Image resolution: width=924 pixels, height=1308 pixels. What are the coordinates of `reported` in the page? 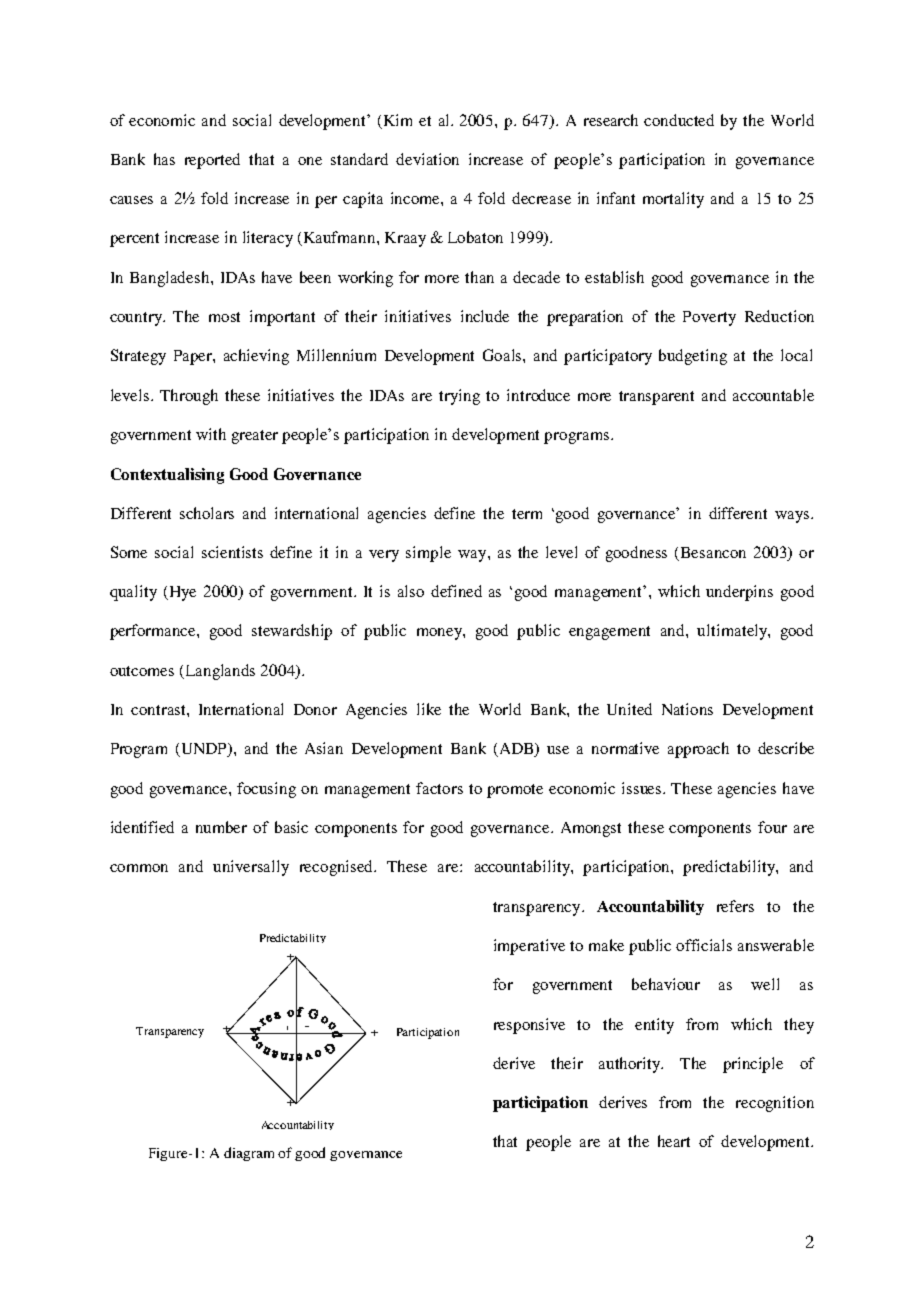 It's located at (212, 161).
